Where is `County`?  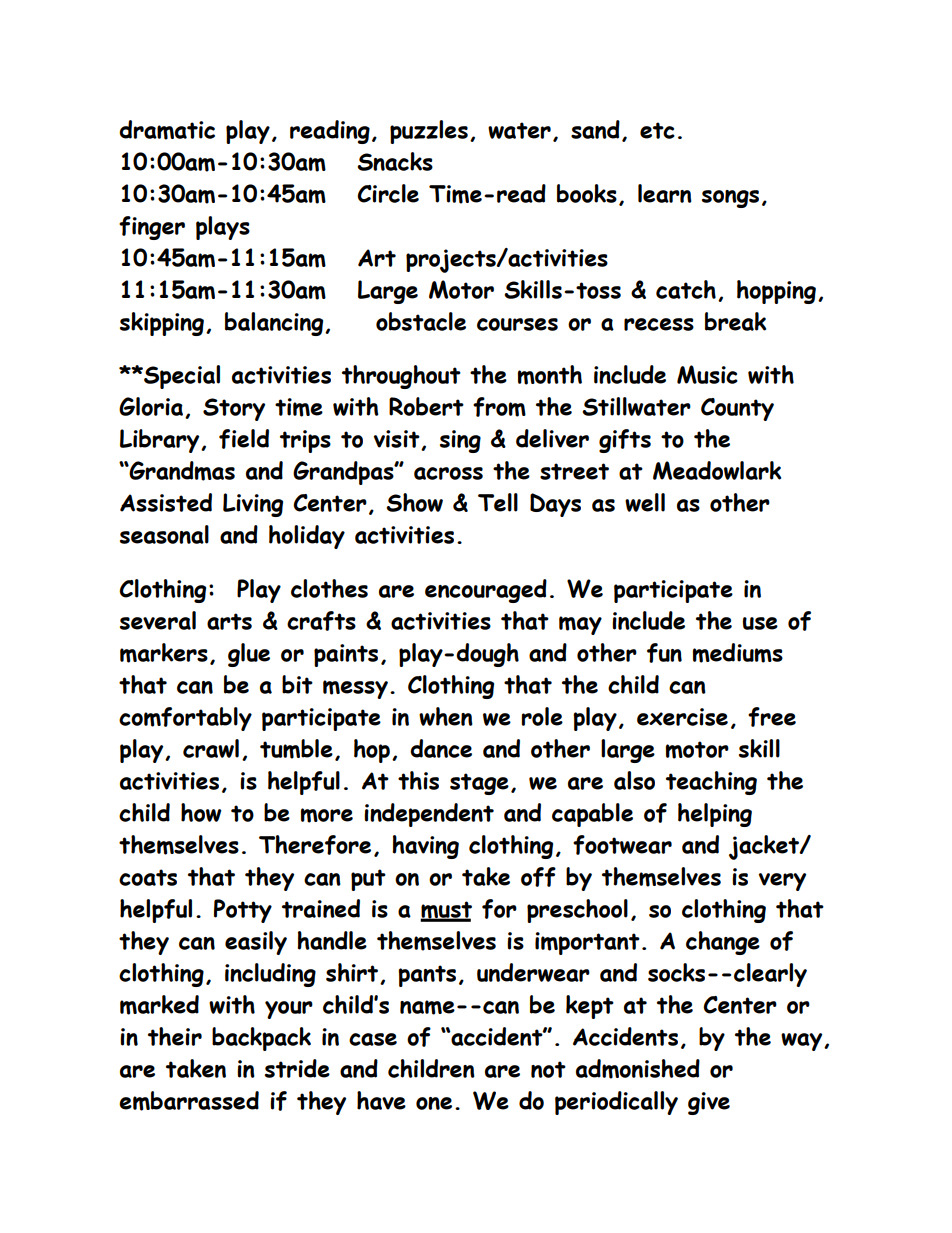
County is located at coordinates (737, 409).
